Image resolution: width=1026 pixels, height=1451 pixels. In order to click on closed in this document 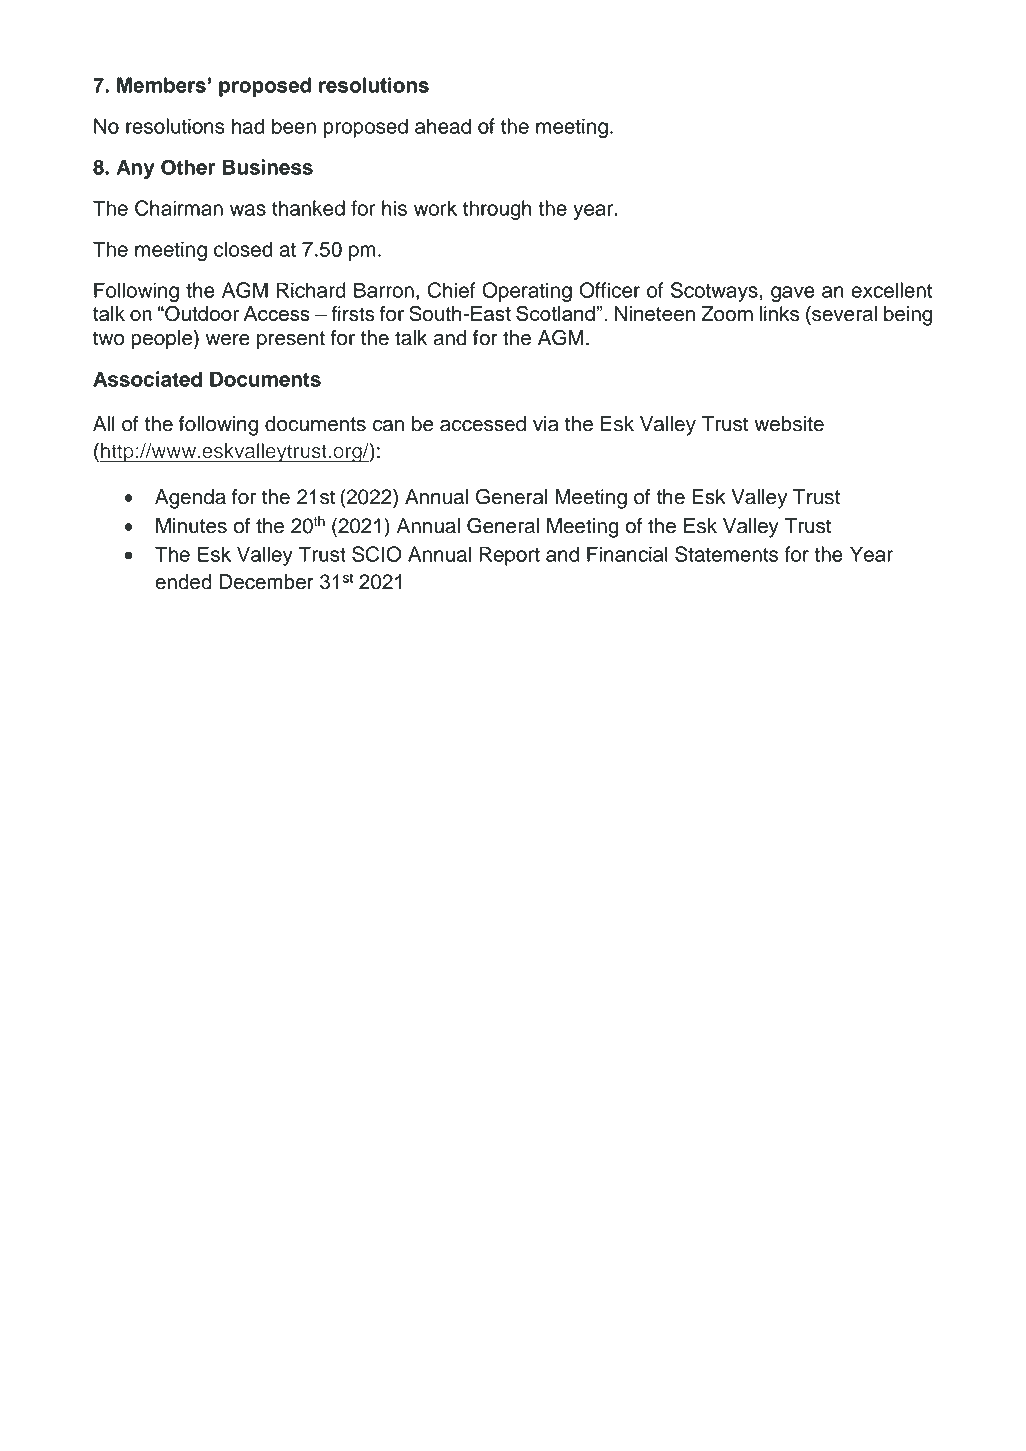, I will do `click(243, 249)`.
